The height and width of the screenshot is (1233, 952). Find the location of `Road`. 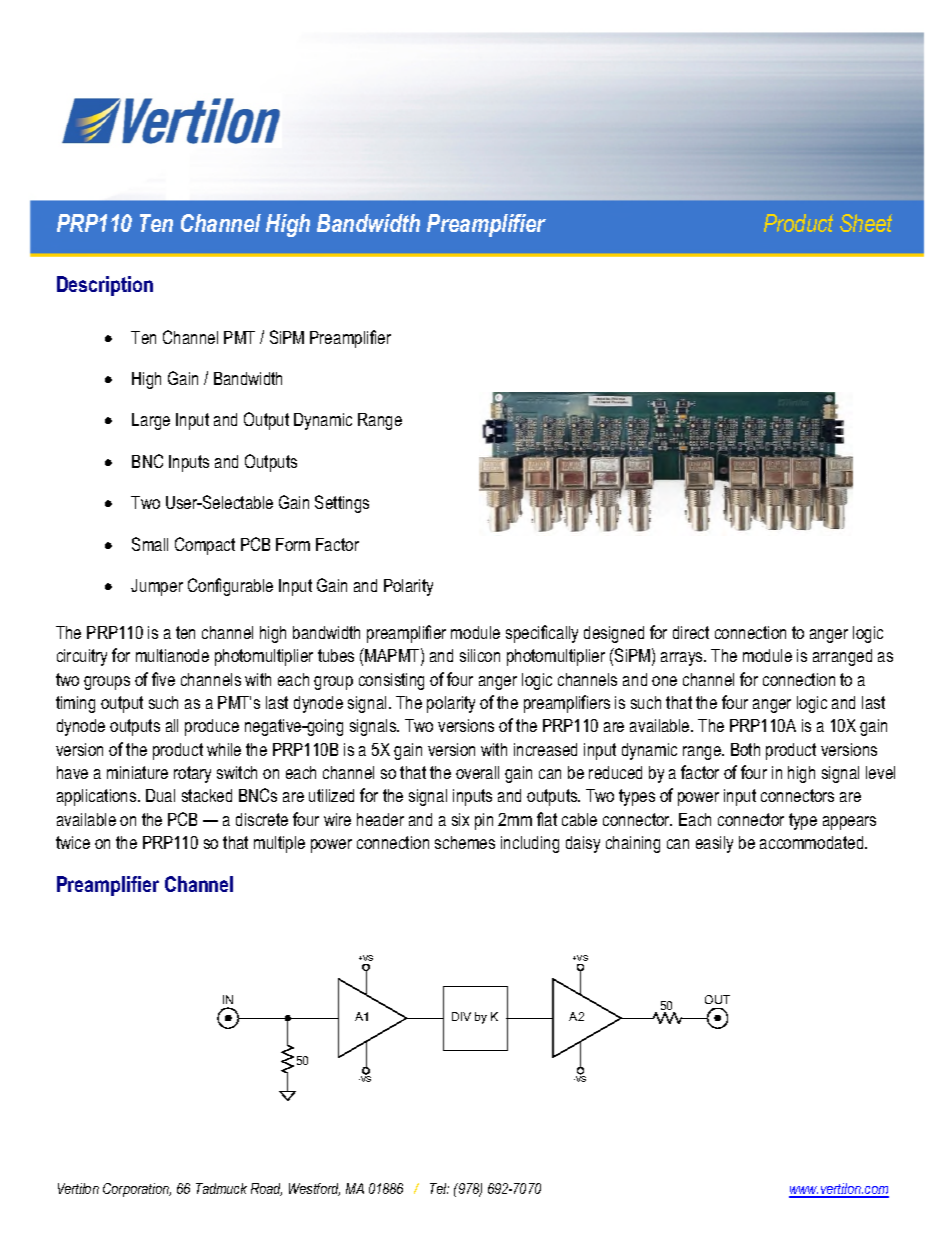

Road is located at coordinates (266, 1189).
